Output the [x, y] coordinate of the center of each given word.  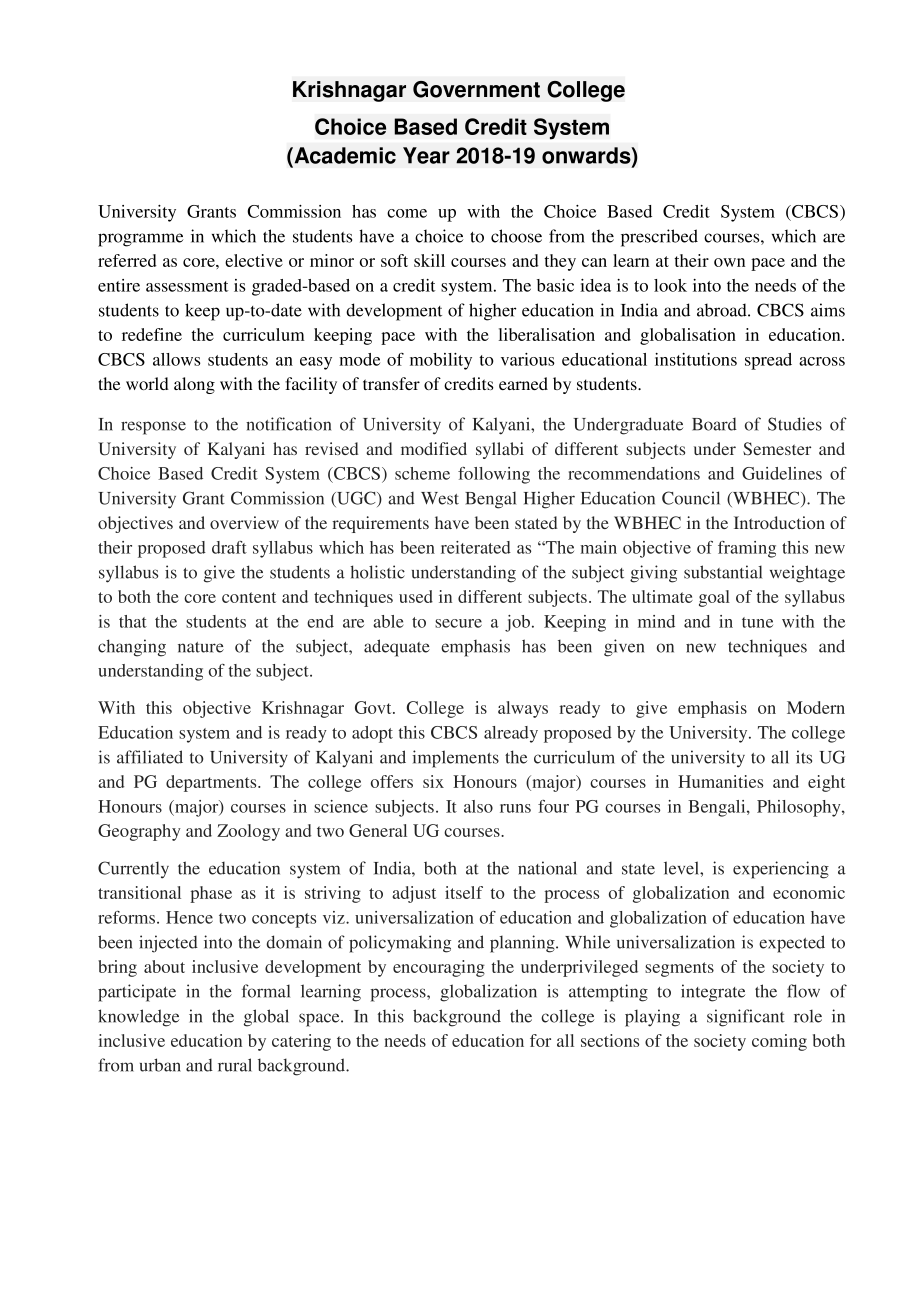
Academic [344, 155]
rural [235, 1065]
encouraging [439, 968]
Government [476, 89]
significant [746, 1018]
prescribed [659, 238]
